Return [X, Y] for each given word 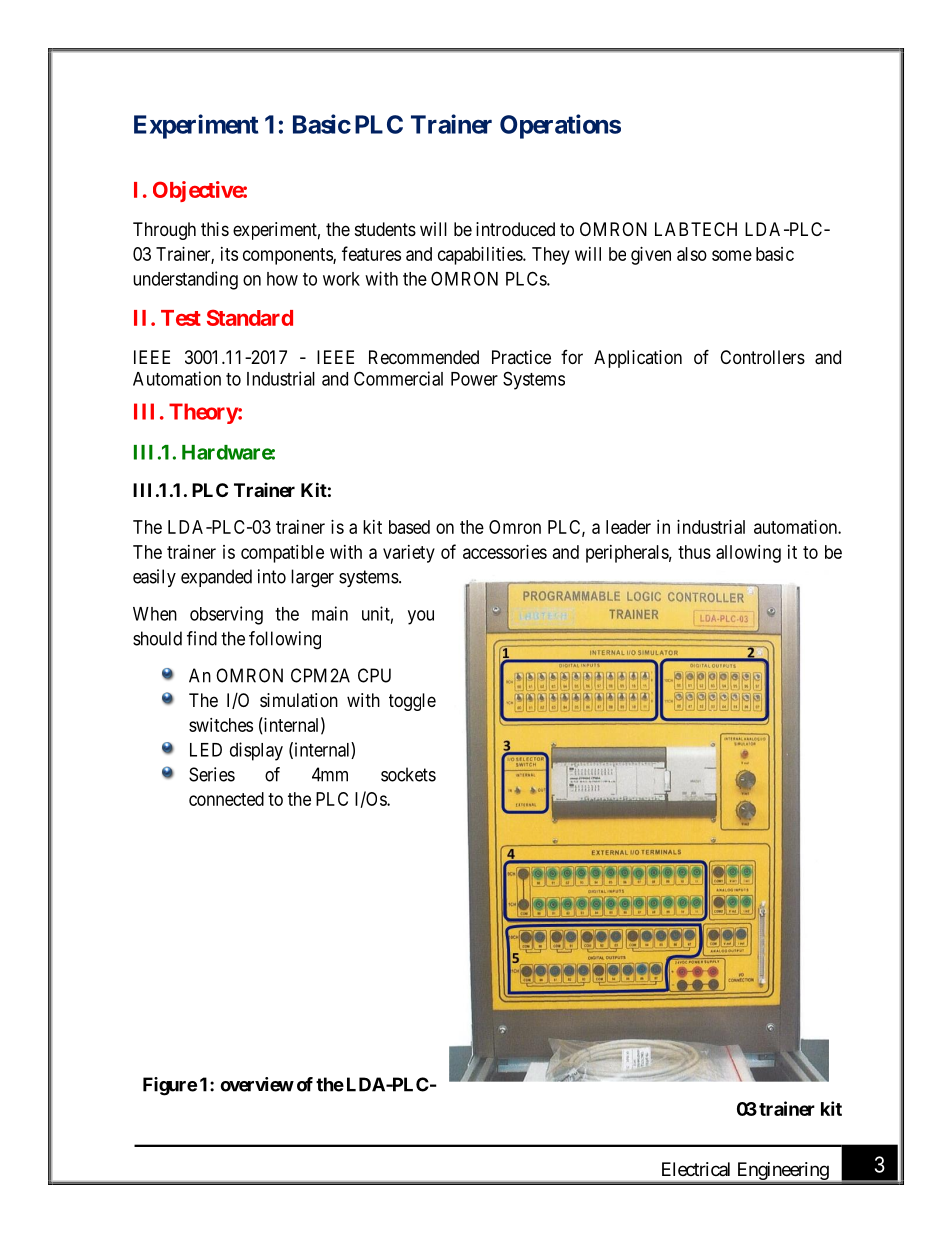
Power [474, 379]
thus [694, 552]
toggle [412, 702]
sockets [408, 774]
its [229, 254]
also [692, 254]
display [256, 751]
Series [212, 774]
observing [226, 615]
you [421, 617]
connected [226, 799]
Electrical [696, 1169]
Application [638, 359]
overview [257, 1084]
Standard [250, 317]
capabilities [481, 256]
